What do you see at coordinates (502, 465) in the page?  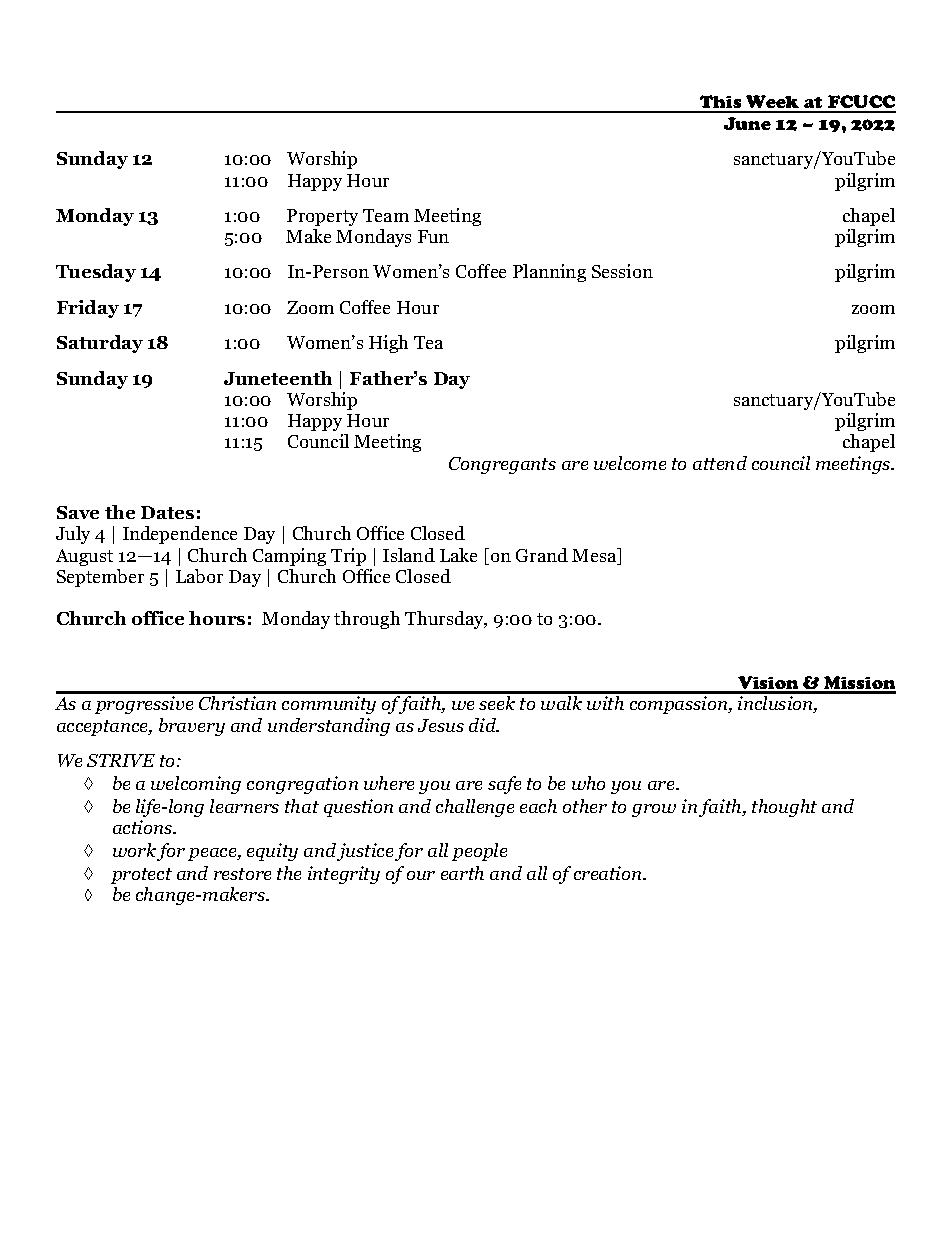 I see `Congregants` at bounding box center [502, 465].
